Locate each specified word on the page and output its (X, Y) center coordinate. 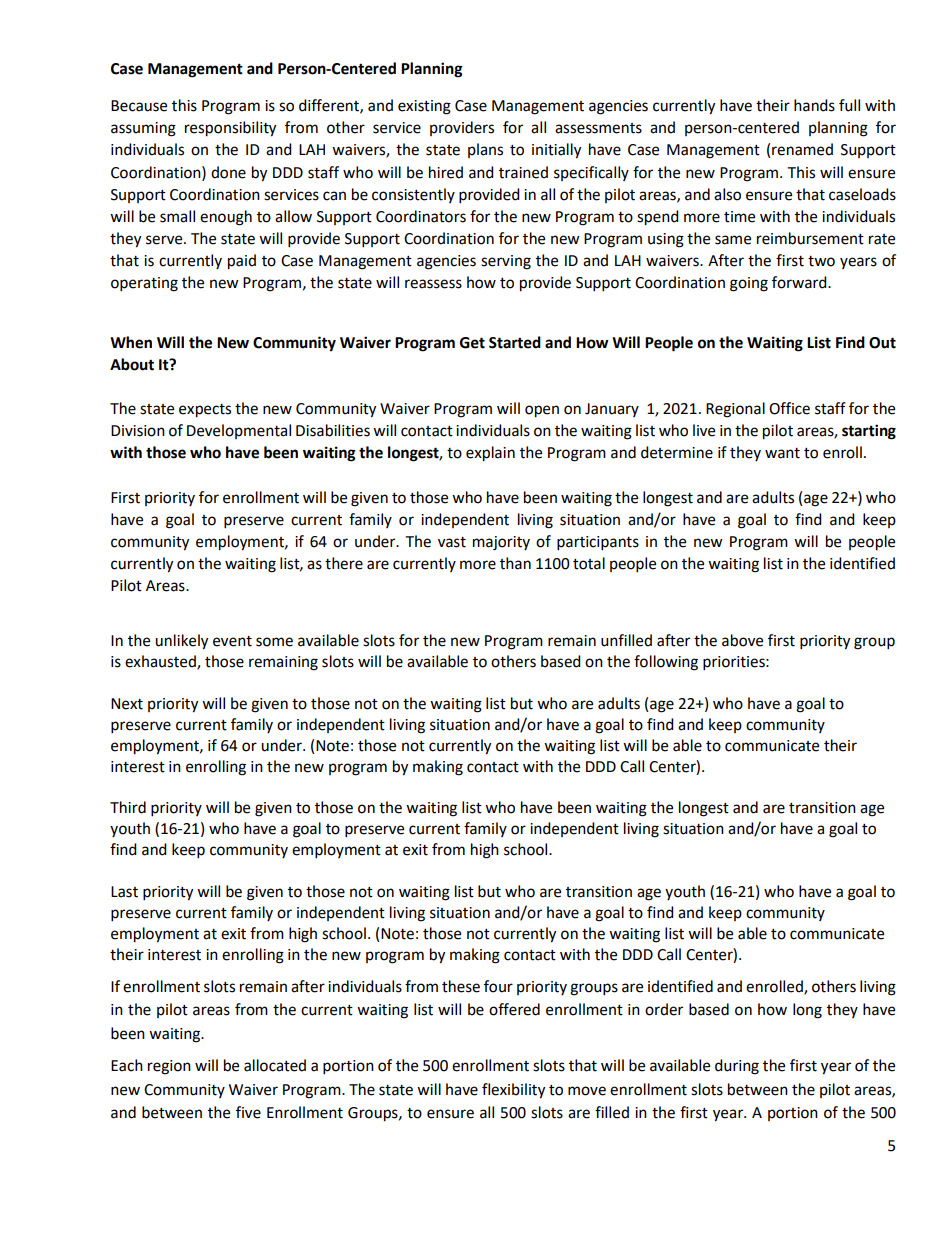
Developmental (239, 431)
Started (515, 342)
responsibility (230, 129)
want (782, 453)
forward (800, 282)
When (131, 342)
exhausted (161, 662)
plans (485, 150)
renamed (802, 149)
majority (501, 543)
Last (124, 892)
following (666, 663)
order (664, 1009)
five (248, 1112)
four (498, 986)
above (742, 640)
